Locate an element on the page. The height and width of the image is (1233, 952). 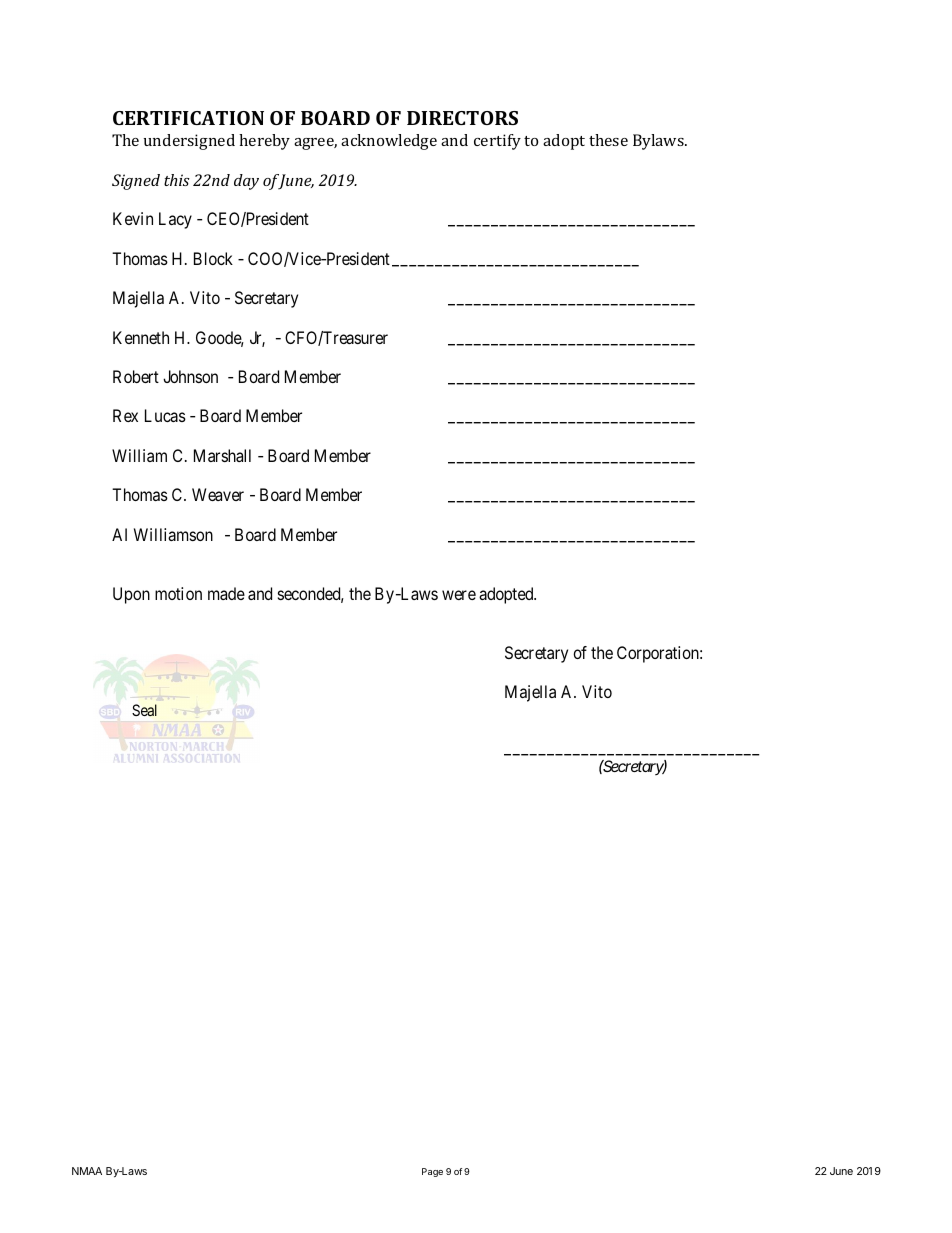
acknowledge is located at coordinates (389, 142).
